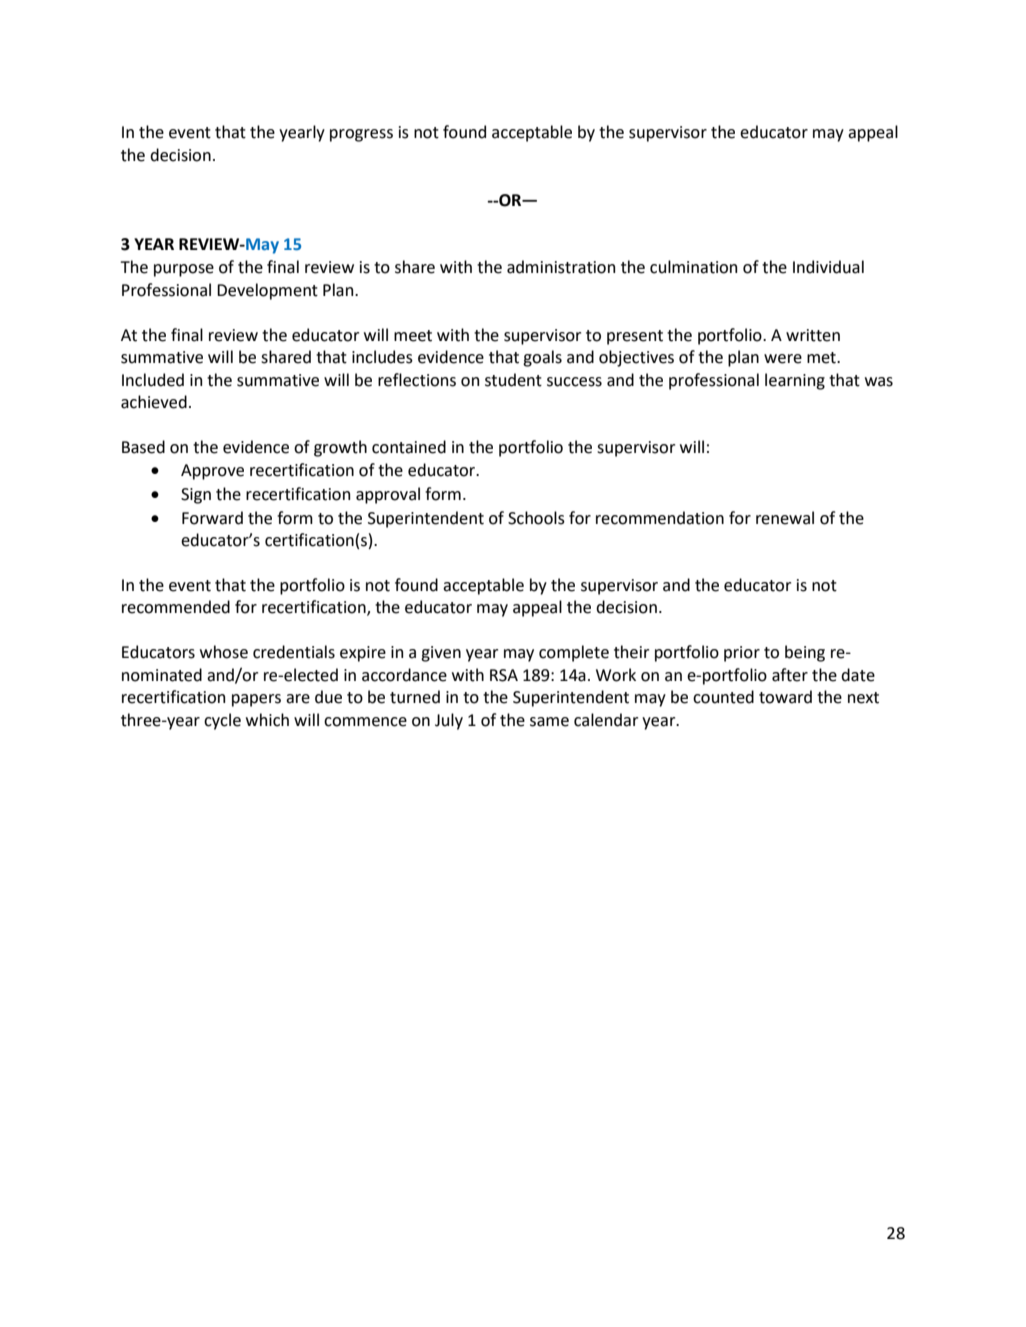  Describe the element at coordinates (143, 447) in the image. I see `Based` at that location.
